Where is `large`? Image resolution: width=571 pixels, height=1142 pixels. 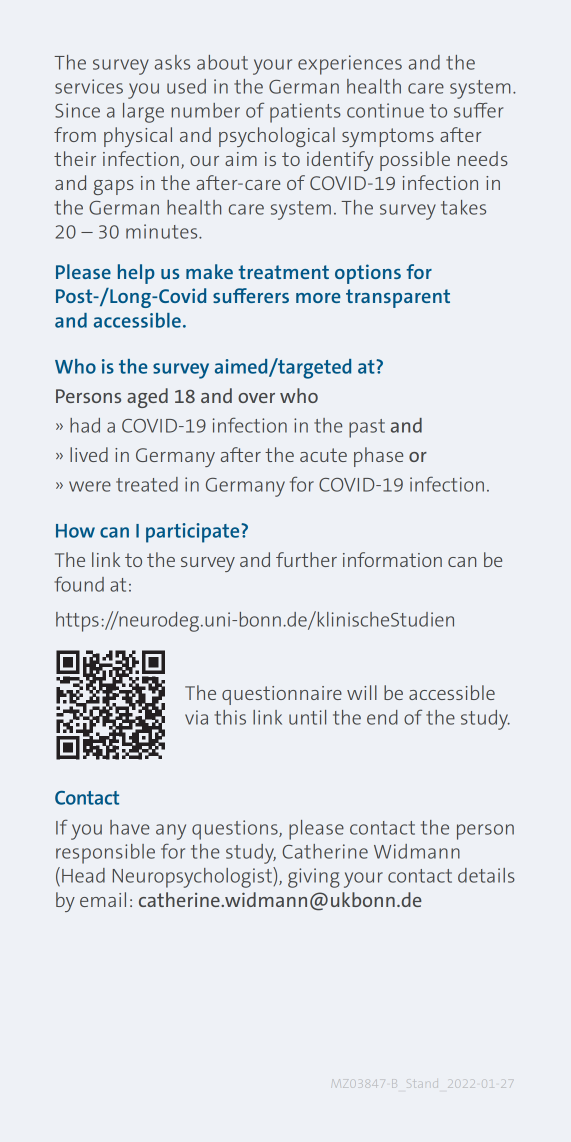
large is located at coordinates (143, 113).
